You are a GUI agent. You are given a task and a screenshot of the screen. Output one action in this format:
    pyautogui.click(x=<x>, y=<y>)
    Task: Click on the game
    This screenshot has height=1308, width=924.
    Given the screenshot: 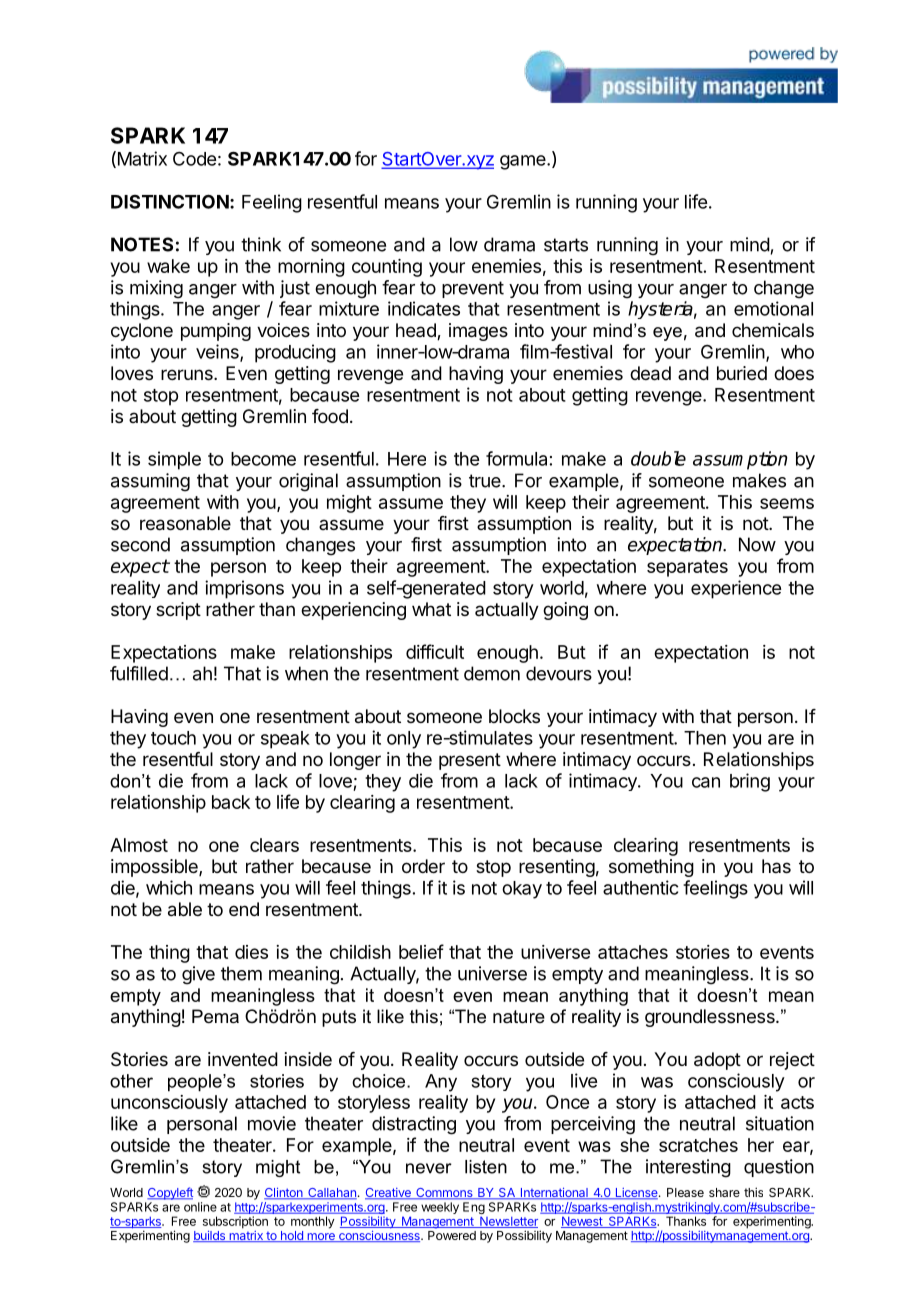 What is the action you would take?
    pyautogui.click(x=524, y=162)
